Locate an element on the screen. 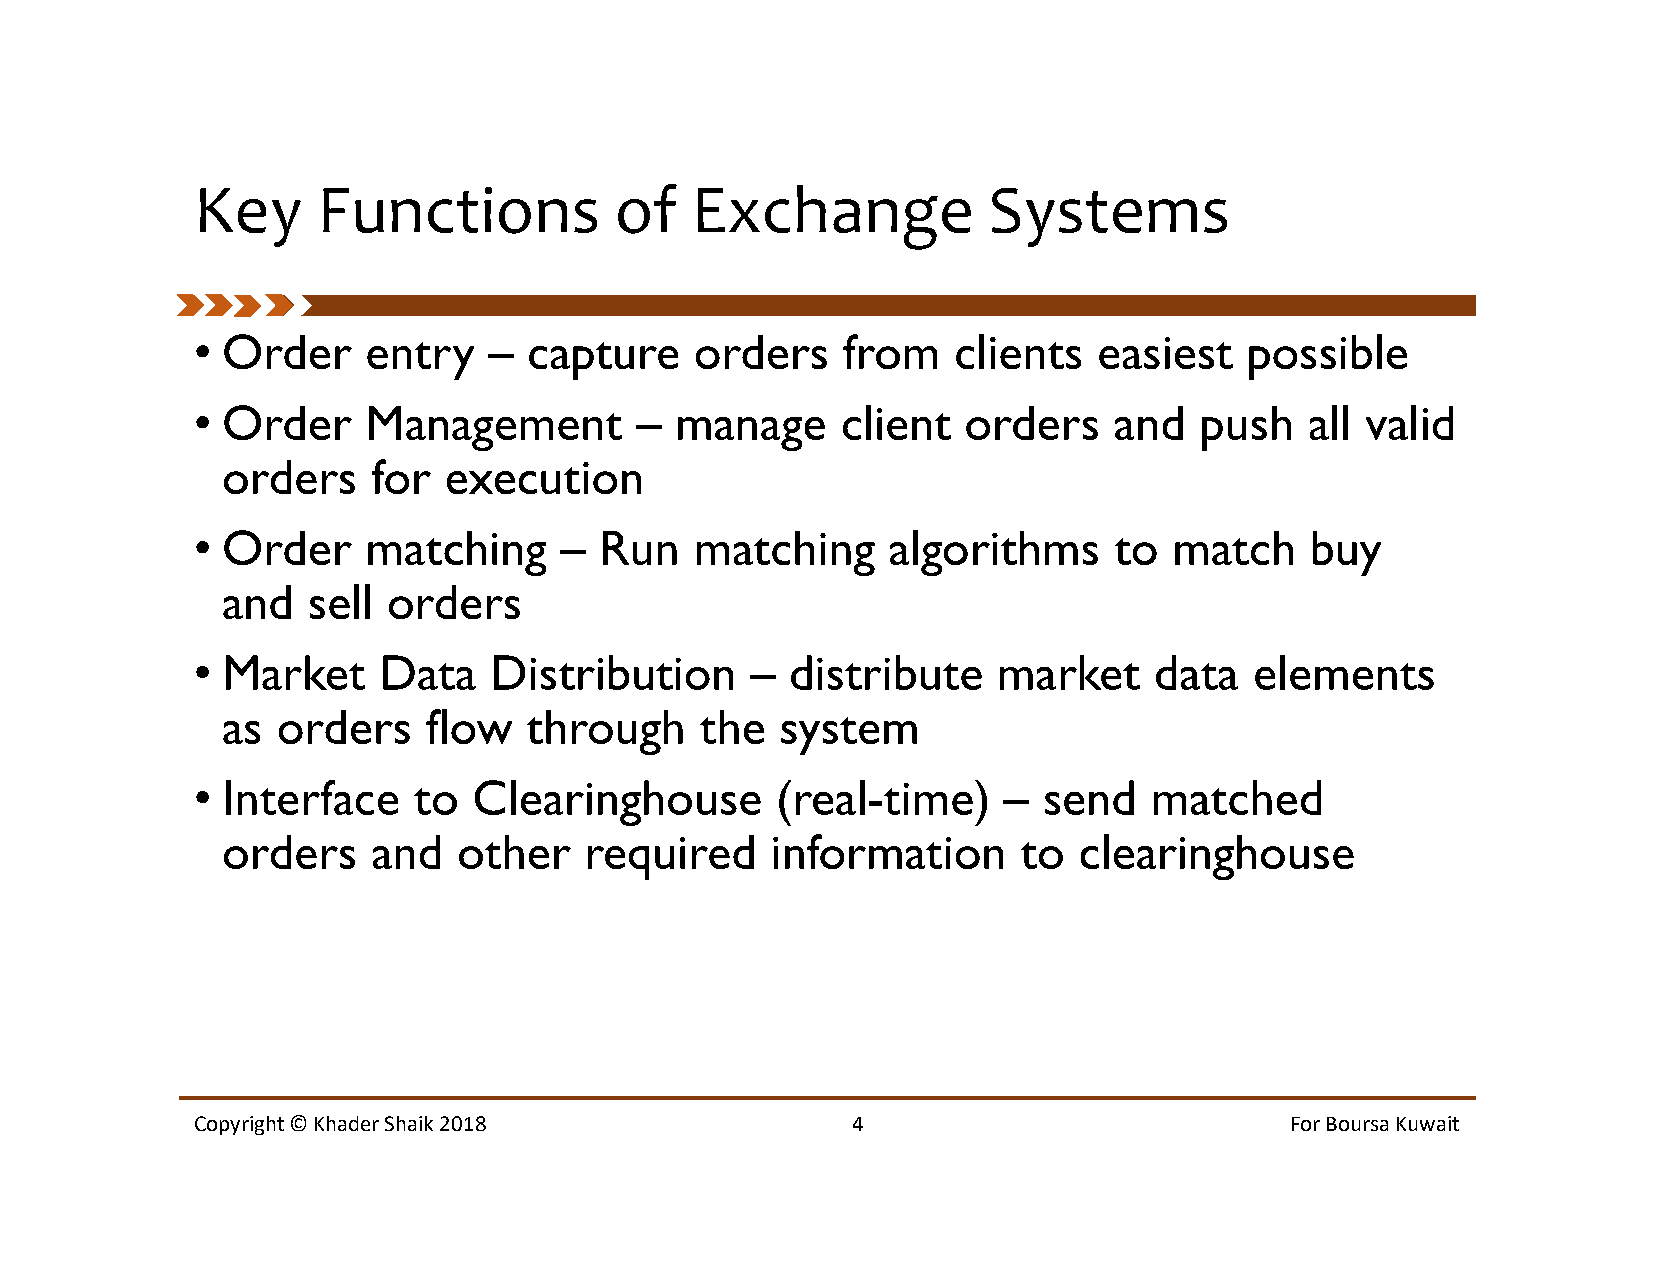 The image size is (1654, 1278). possible is located at coordinates (1328, 357).
